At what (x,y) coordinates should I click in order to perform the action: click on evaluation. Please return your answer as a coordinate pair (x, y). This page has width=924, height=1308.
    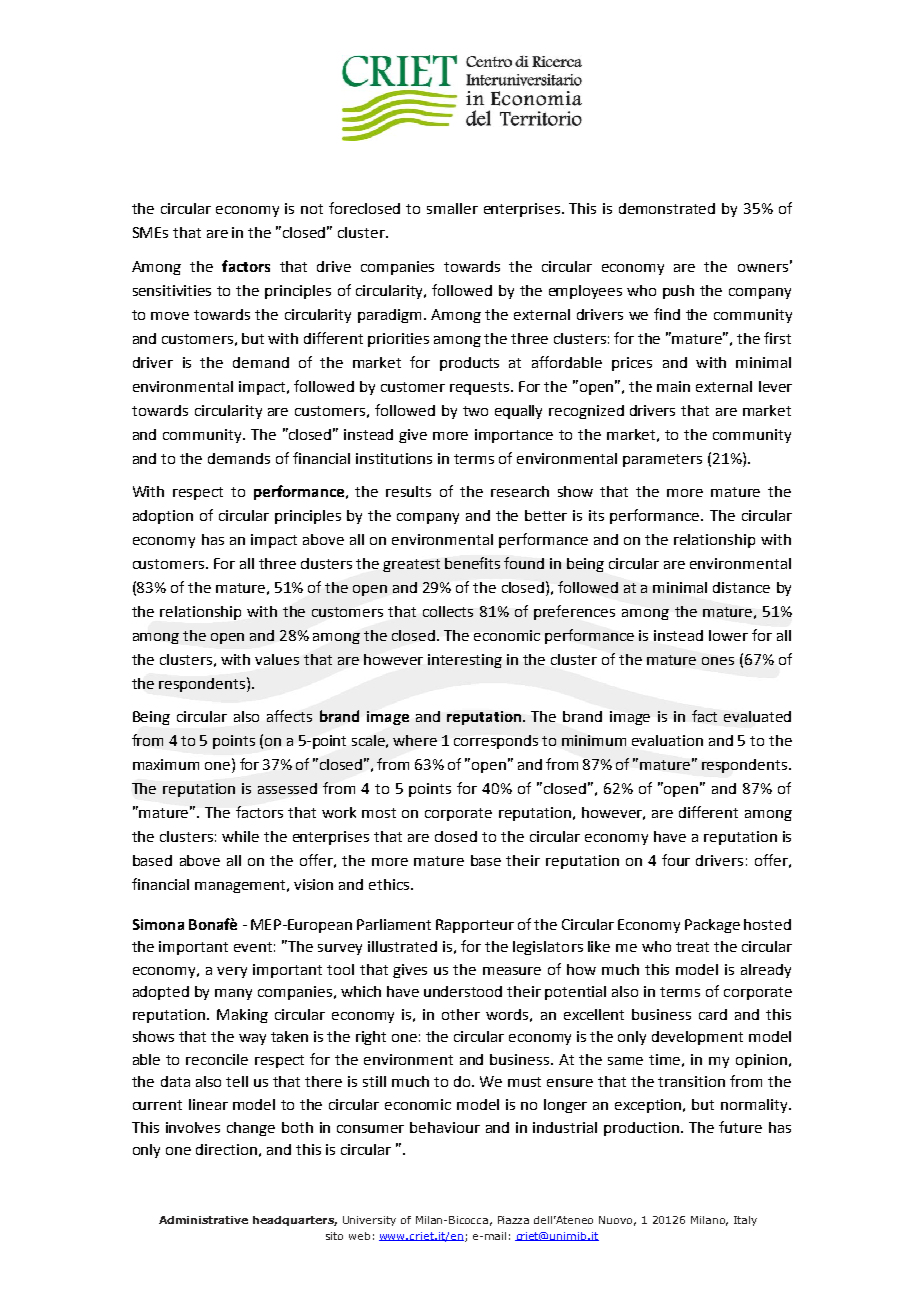
    Looking at the image, I should click on (667, 740).
